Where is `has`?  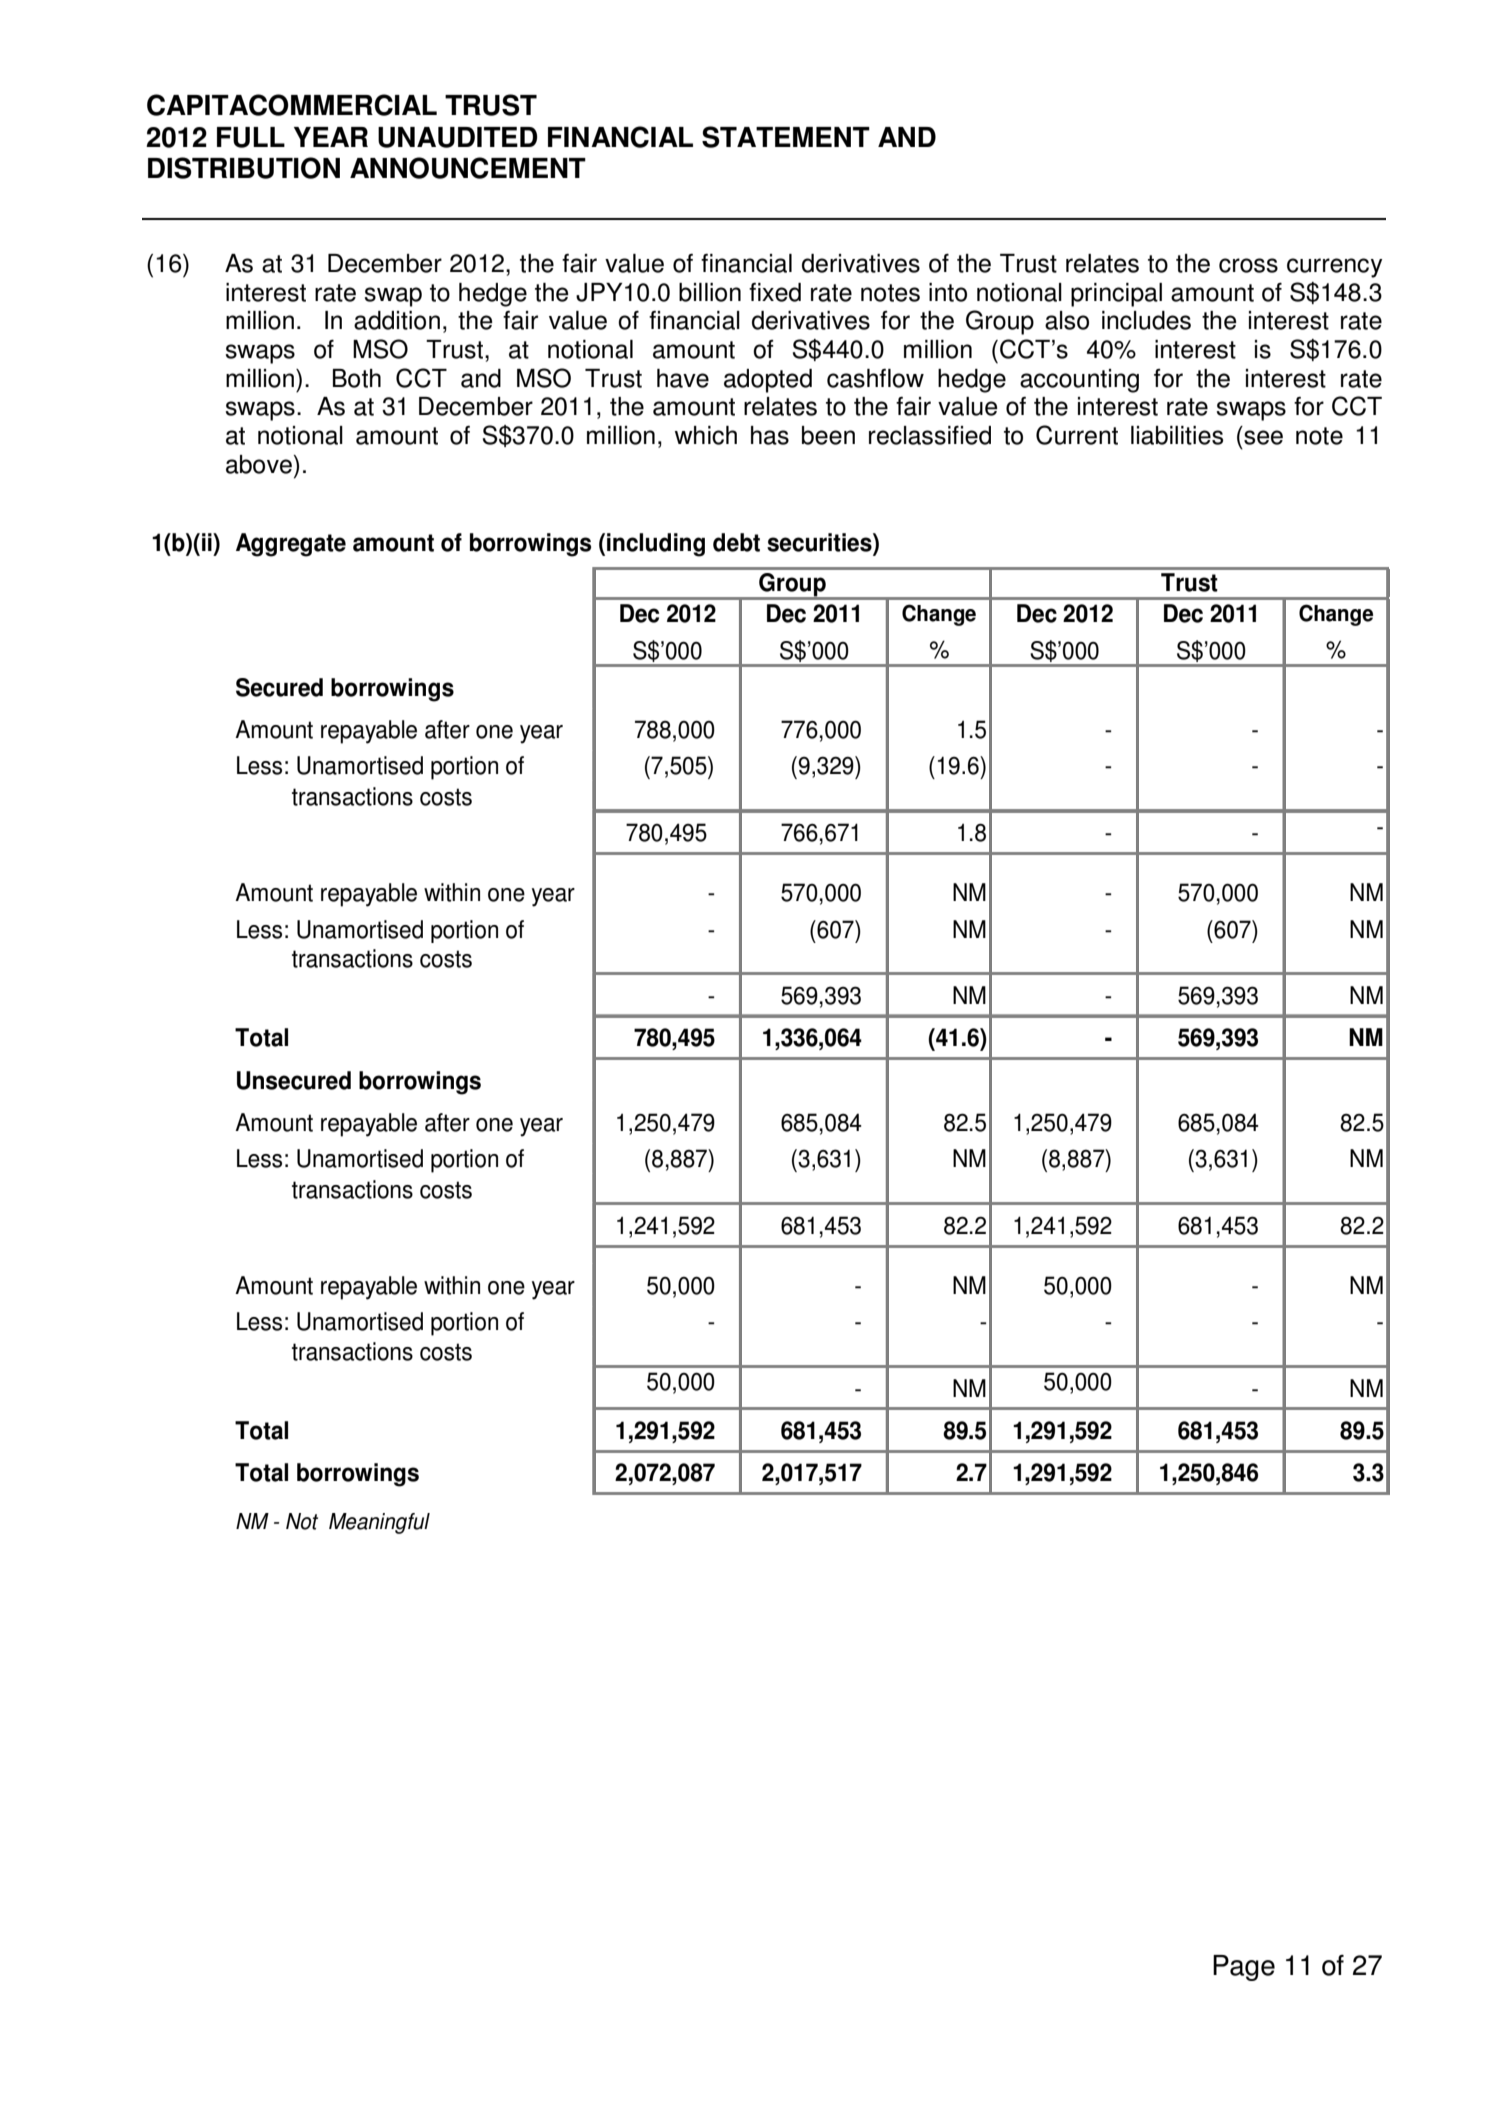
has is located at coordinates (770, 435).
